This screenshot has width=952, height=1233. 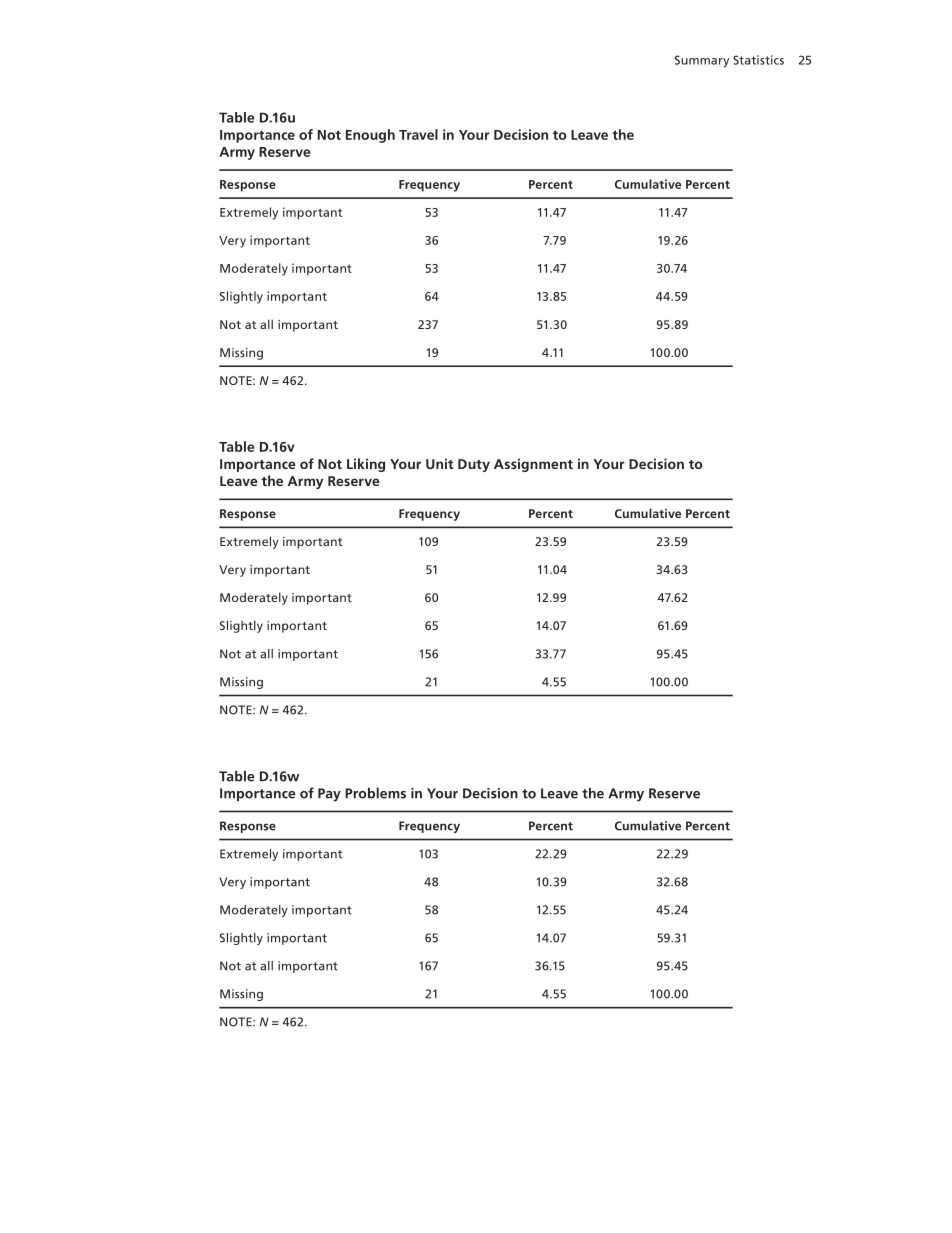 I want to click on Pay, so click(x=329, y=795).
